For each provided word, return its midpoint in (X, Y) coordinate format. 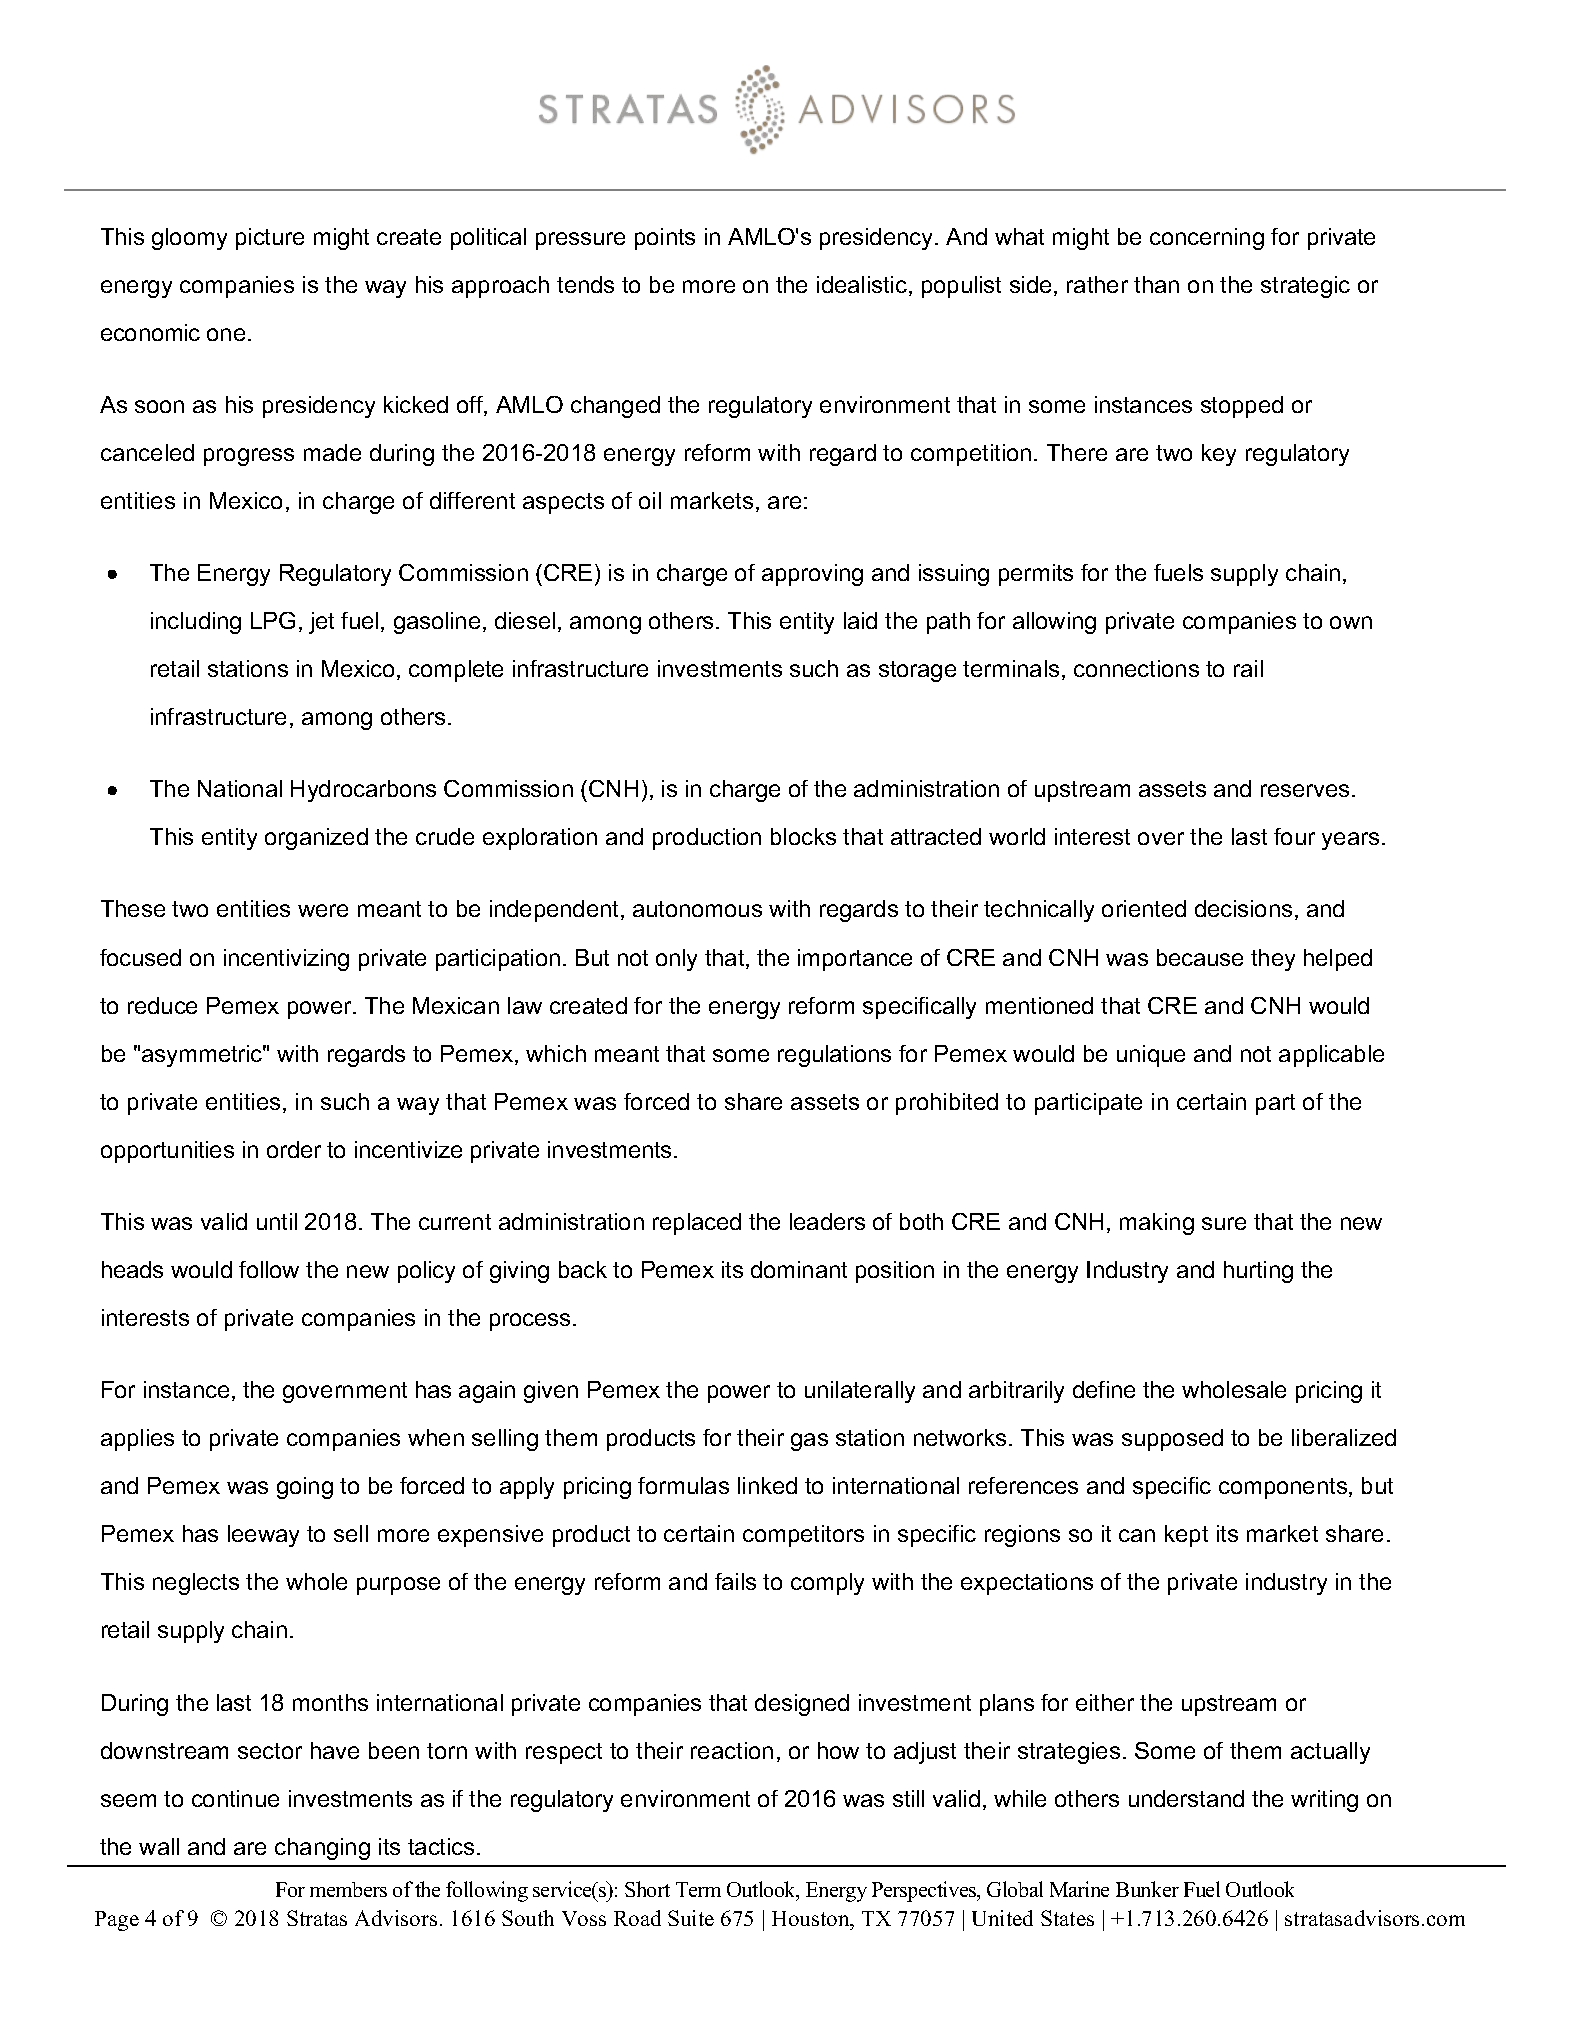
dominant (799, 1269)
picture (270, 239)
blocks (803, 836)
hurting (1258, 1272)
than (1156, 284)
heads (132, 1269)
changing (322, 1849)
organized (316, 839)
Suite (691, 1918)
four (1294, 836)
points (665, 239)
